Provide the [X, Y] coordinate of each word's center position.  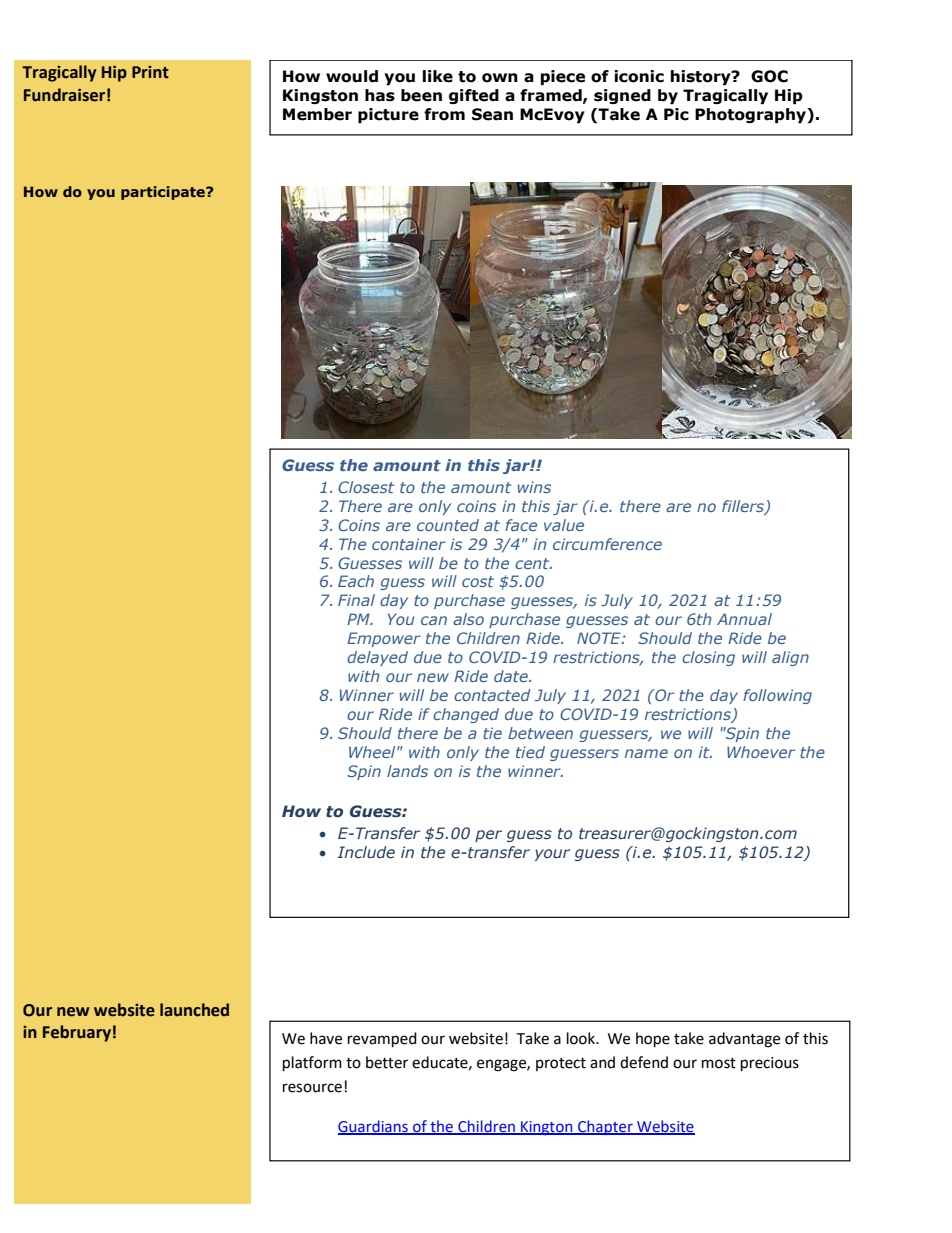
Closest [366, 487]
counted [448, 525]
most [719, 1063]
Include [366, 852]
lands [407, 771]
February [77, 1033]
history [702, 77]
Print [150, 72]
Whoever [761, 752]
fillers [744, 507]
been [421, 95]
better [387, 1062]
